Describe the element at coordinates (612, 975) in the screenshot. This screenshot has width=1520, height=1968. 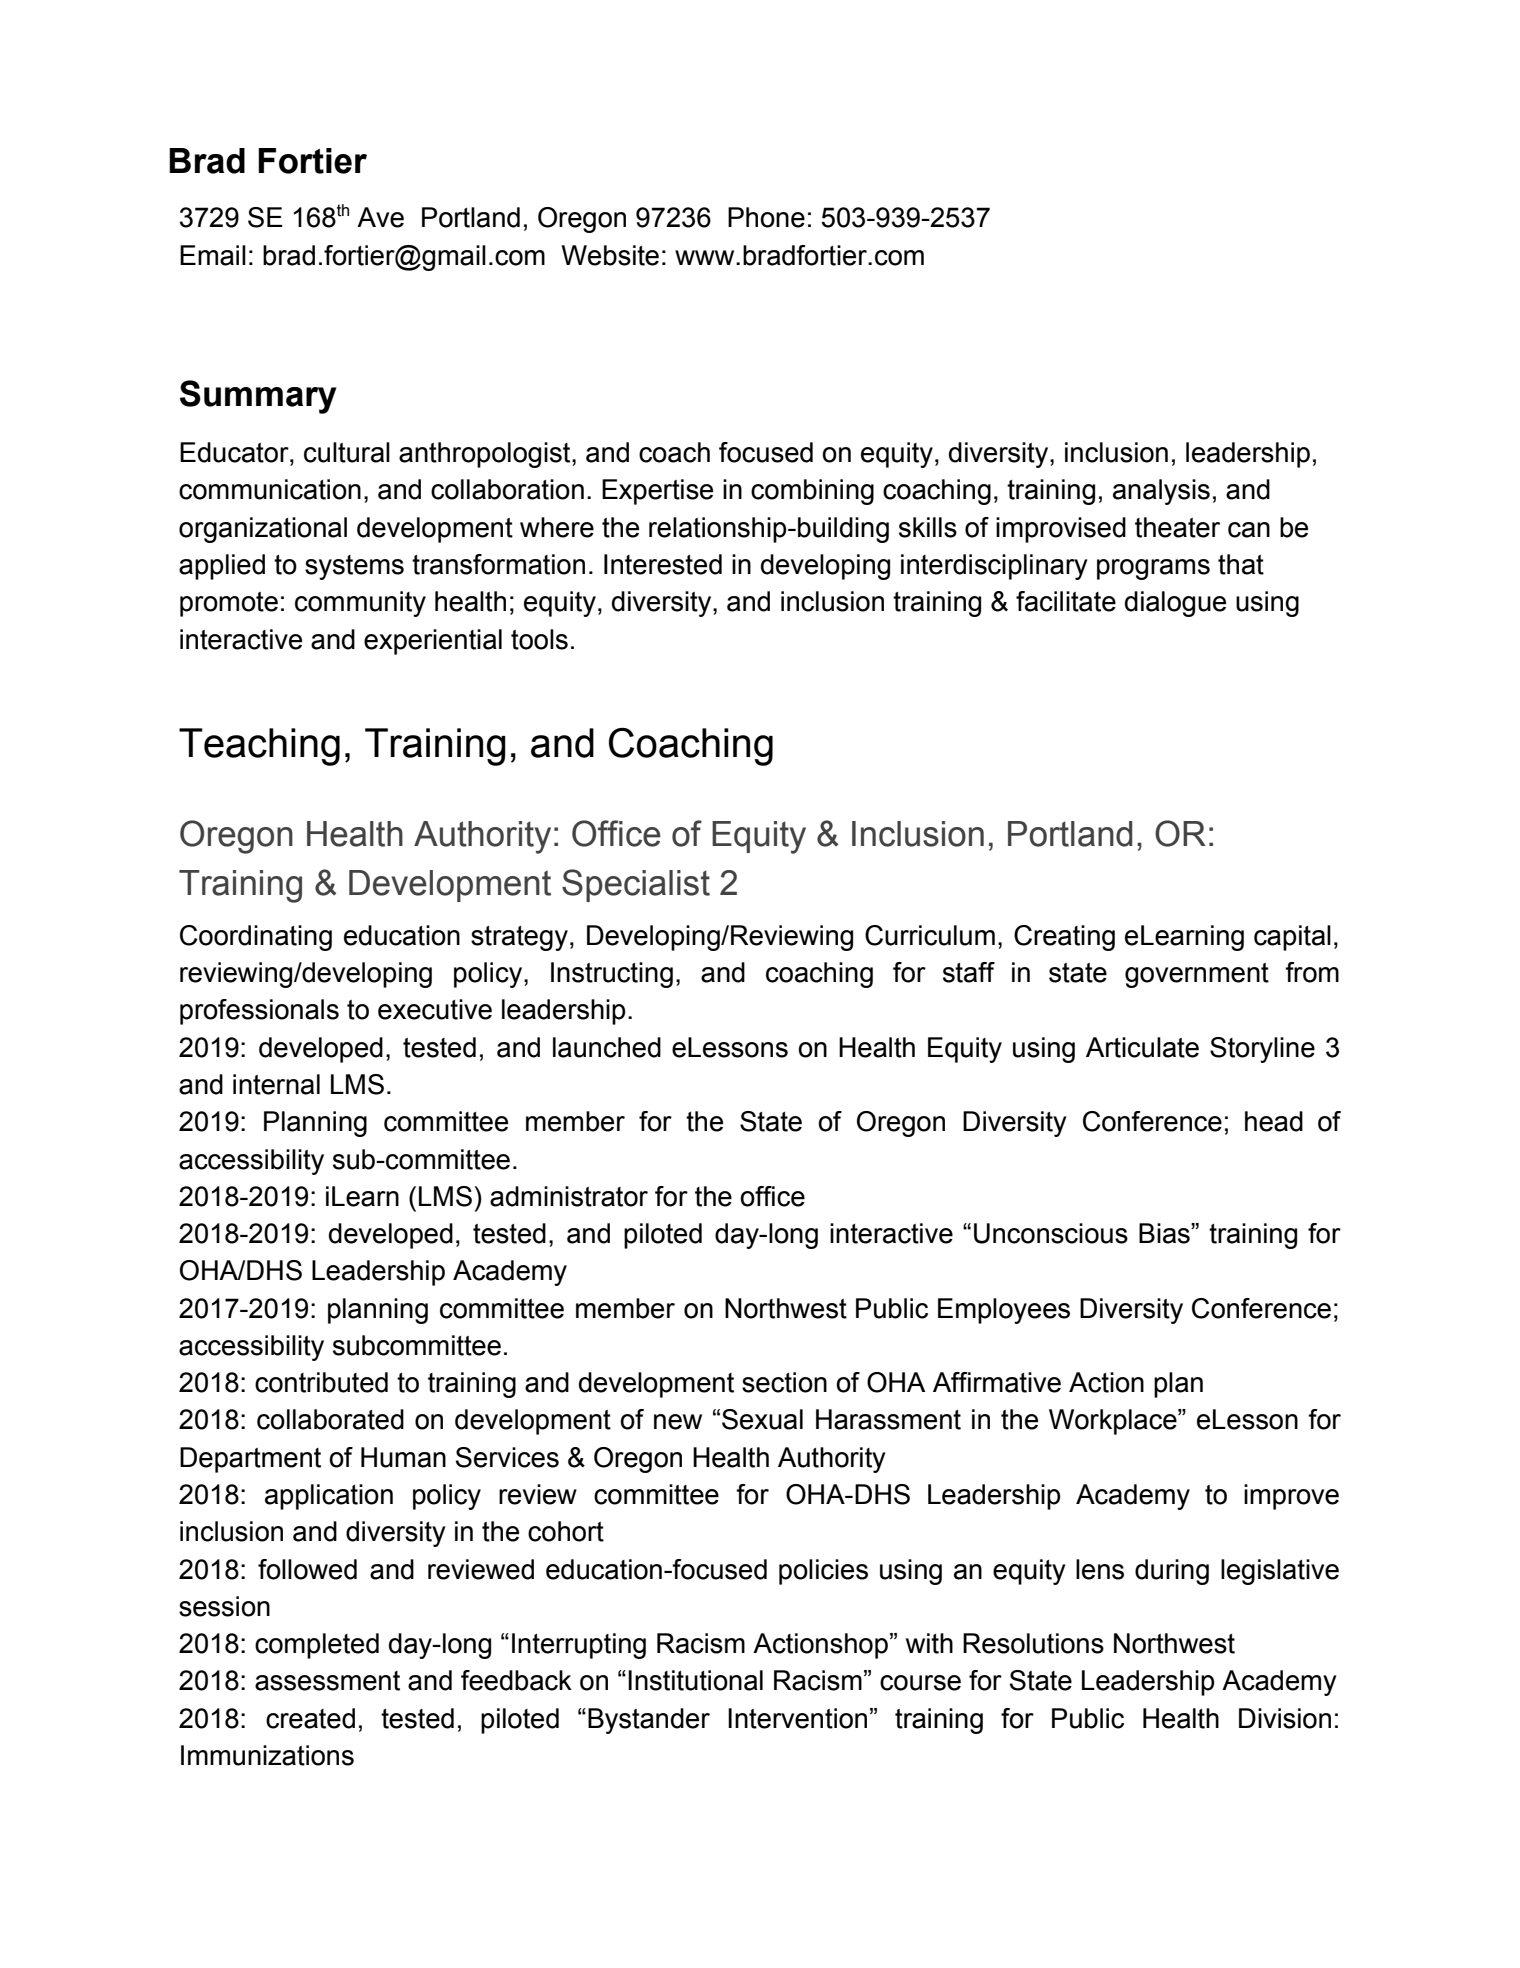
I see `Instructing` at that location.
